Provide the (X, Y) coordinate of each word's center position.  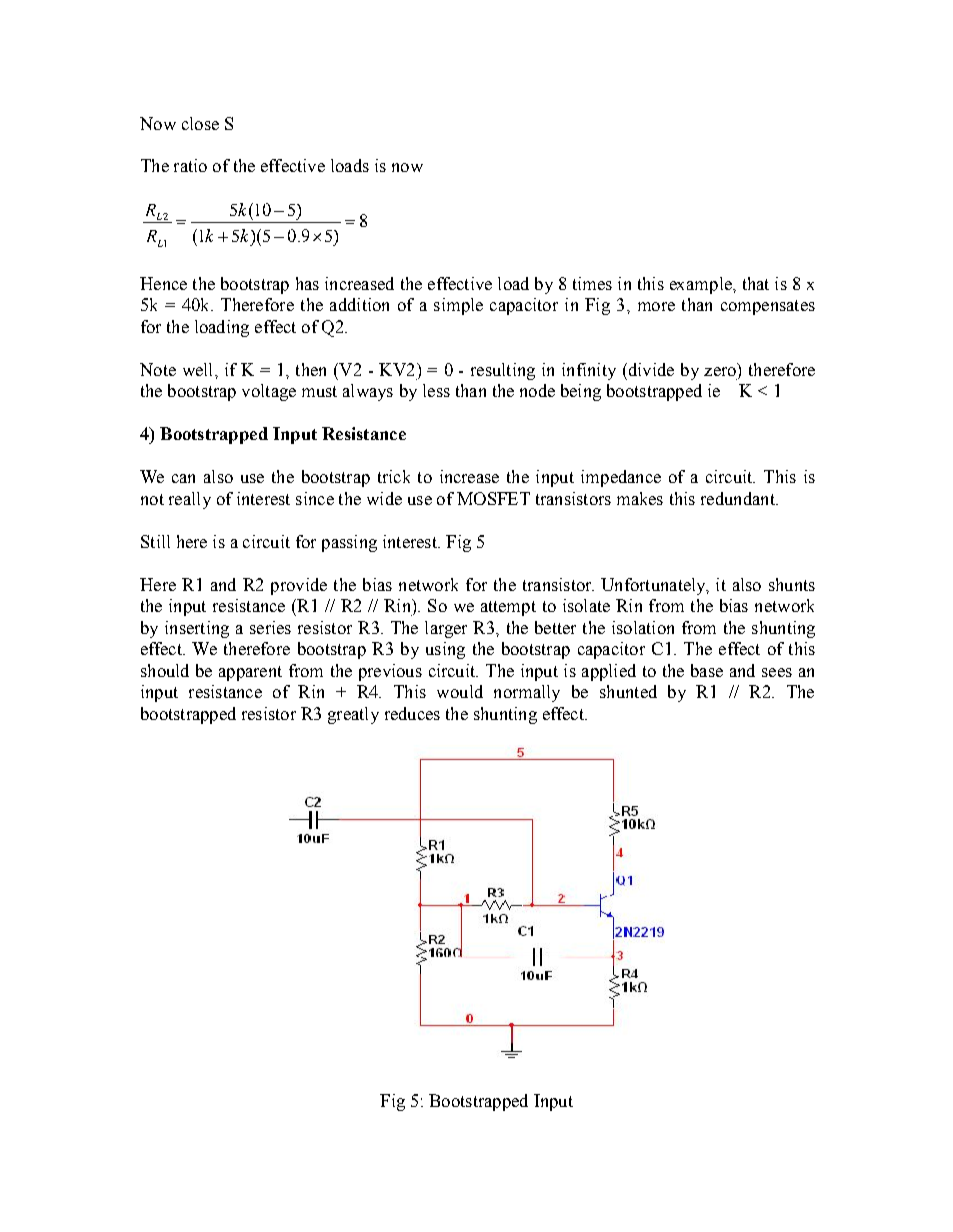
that (756, 283)
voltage (269, 392)
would (460, 691)
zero (720, 371)
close (200, 123)
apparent (250, 673)
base (707, 670)
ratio (190, 165)
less (436, 390)
